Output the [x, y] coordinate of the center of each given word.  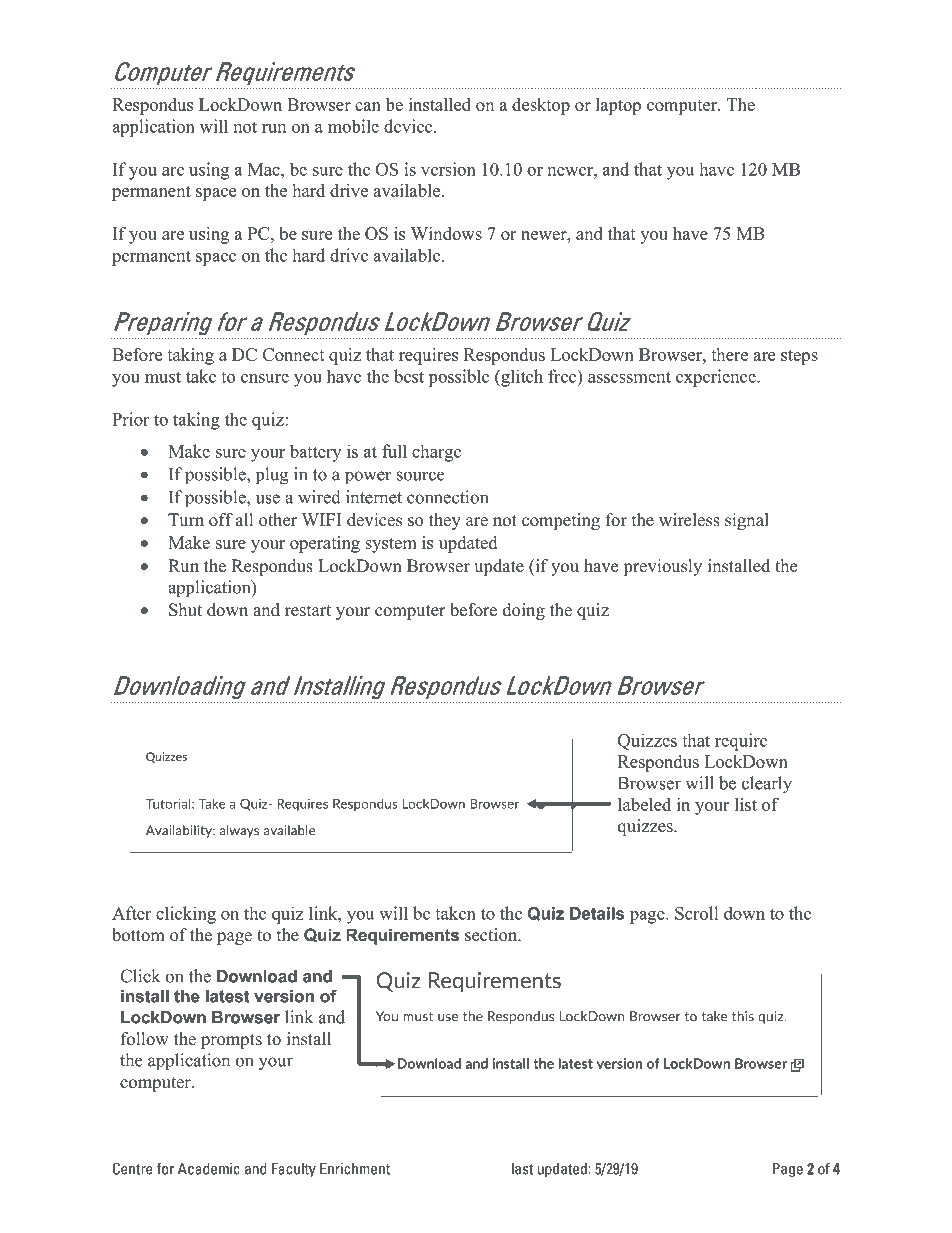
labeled [644, 804]
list [746, 804]
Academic [209, 1169]
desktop [541, 106]
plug [272, 476]
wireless [689, 520]
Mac [265, 169]
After [132, 913]
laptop [618, 106]
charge [436, 453]
